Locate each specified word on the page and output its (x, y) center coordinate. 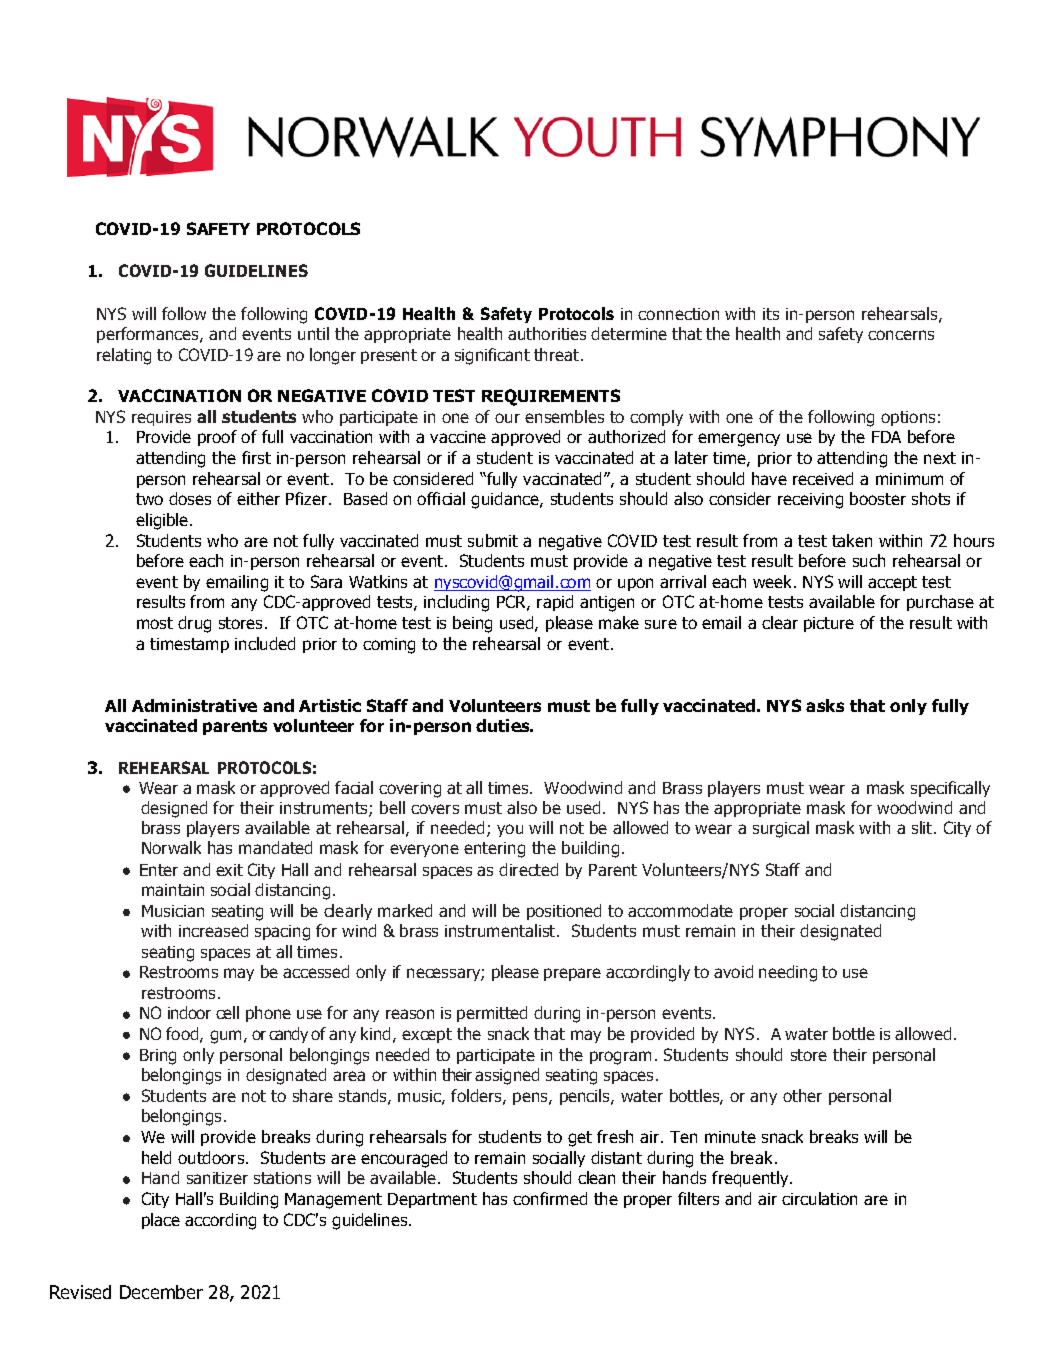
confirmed (550, 1198)
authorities (547, 333)
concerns (901, 335)
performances (149, 335)
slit (923, 827)
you (510, 830)
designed (174, 809)
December (161, 1292)
